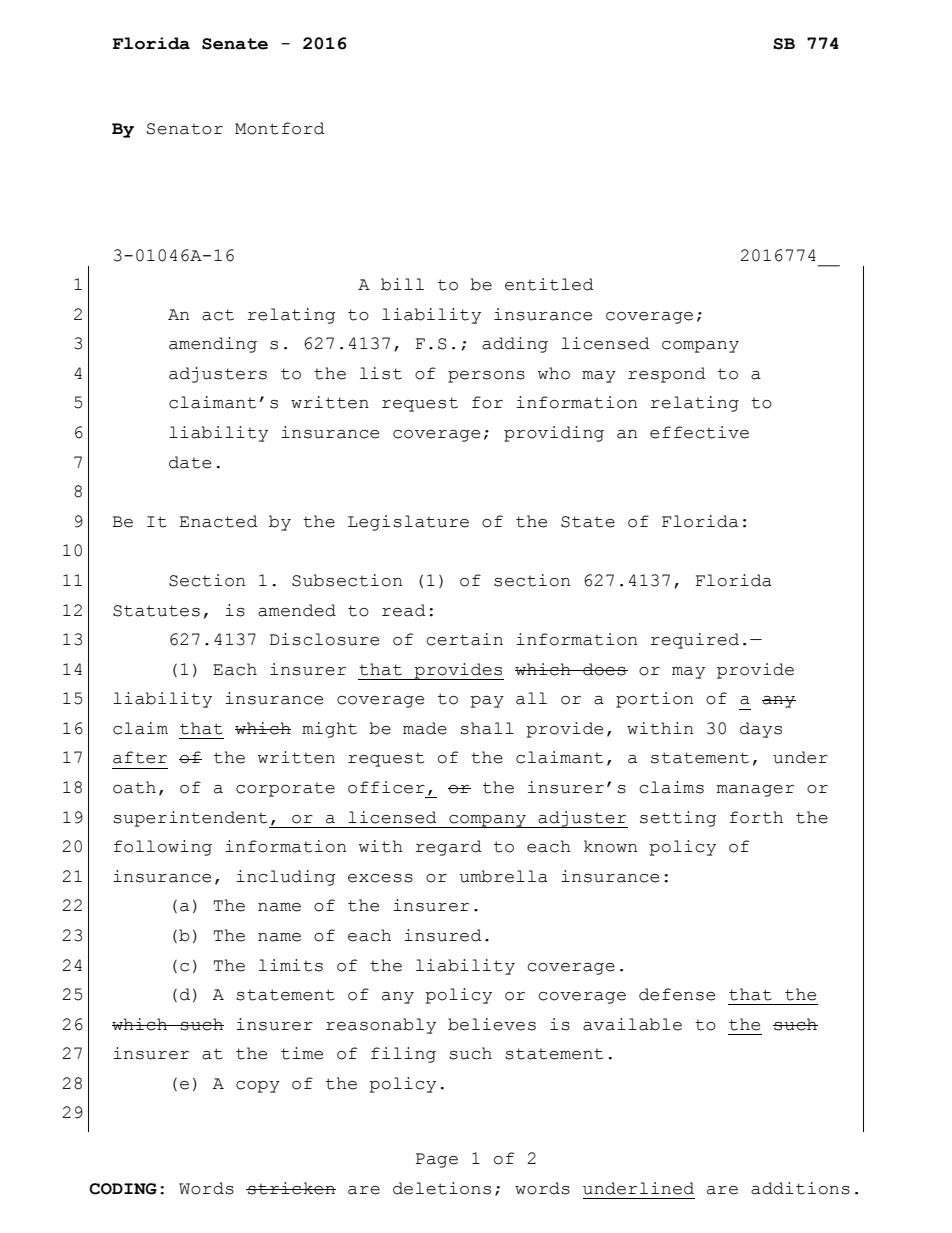  Describe the element at coordinates (235, 44) in the screenshot. I see `Senate` at that location.
